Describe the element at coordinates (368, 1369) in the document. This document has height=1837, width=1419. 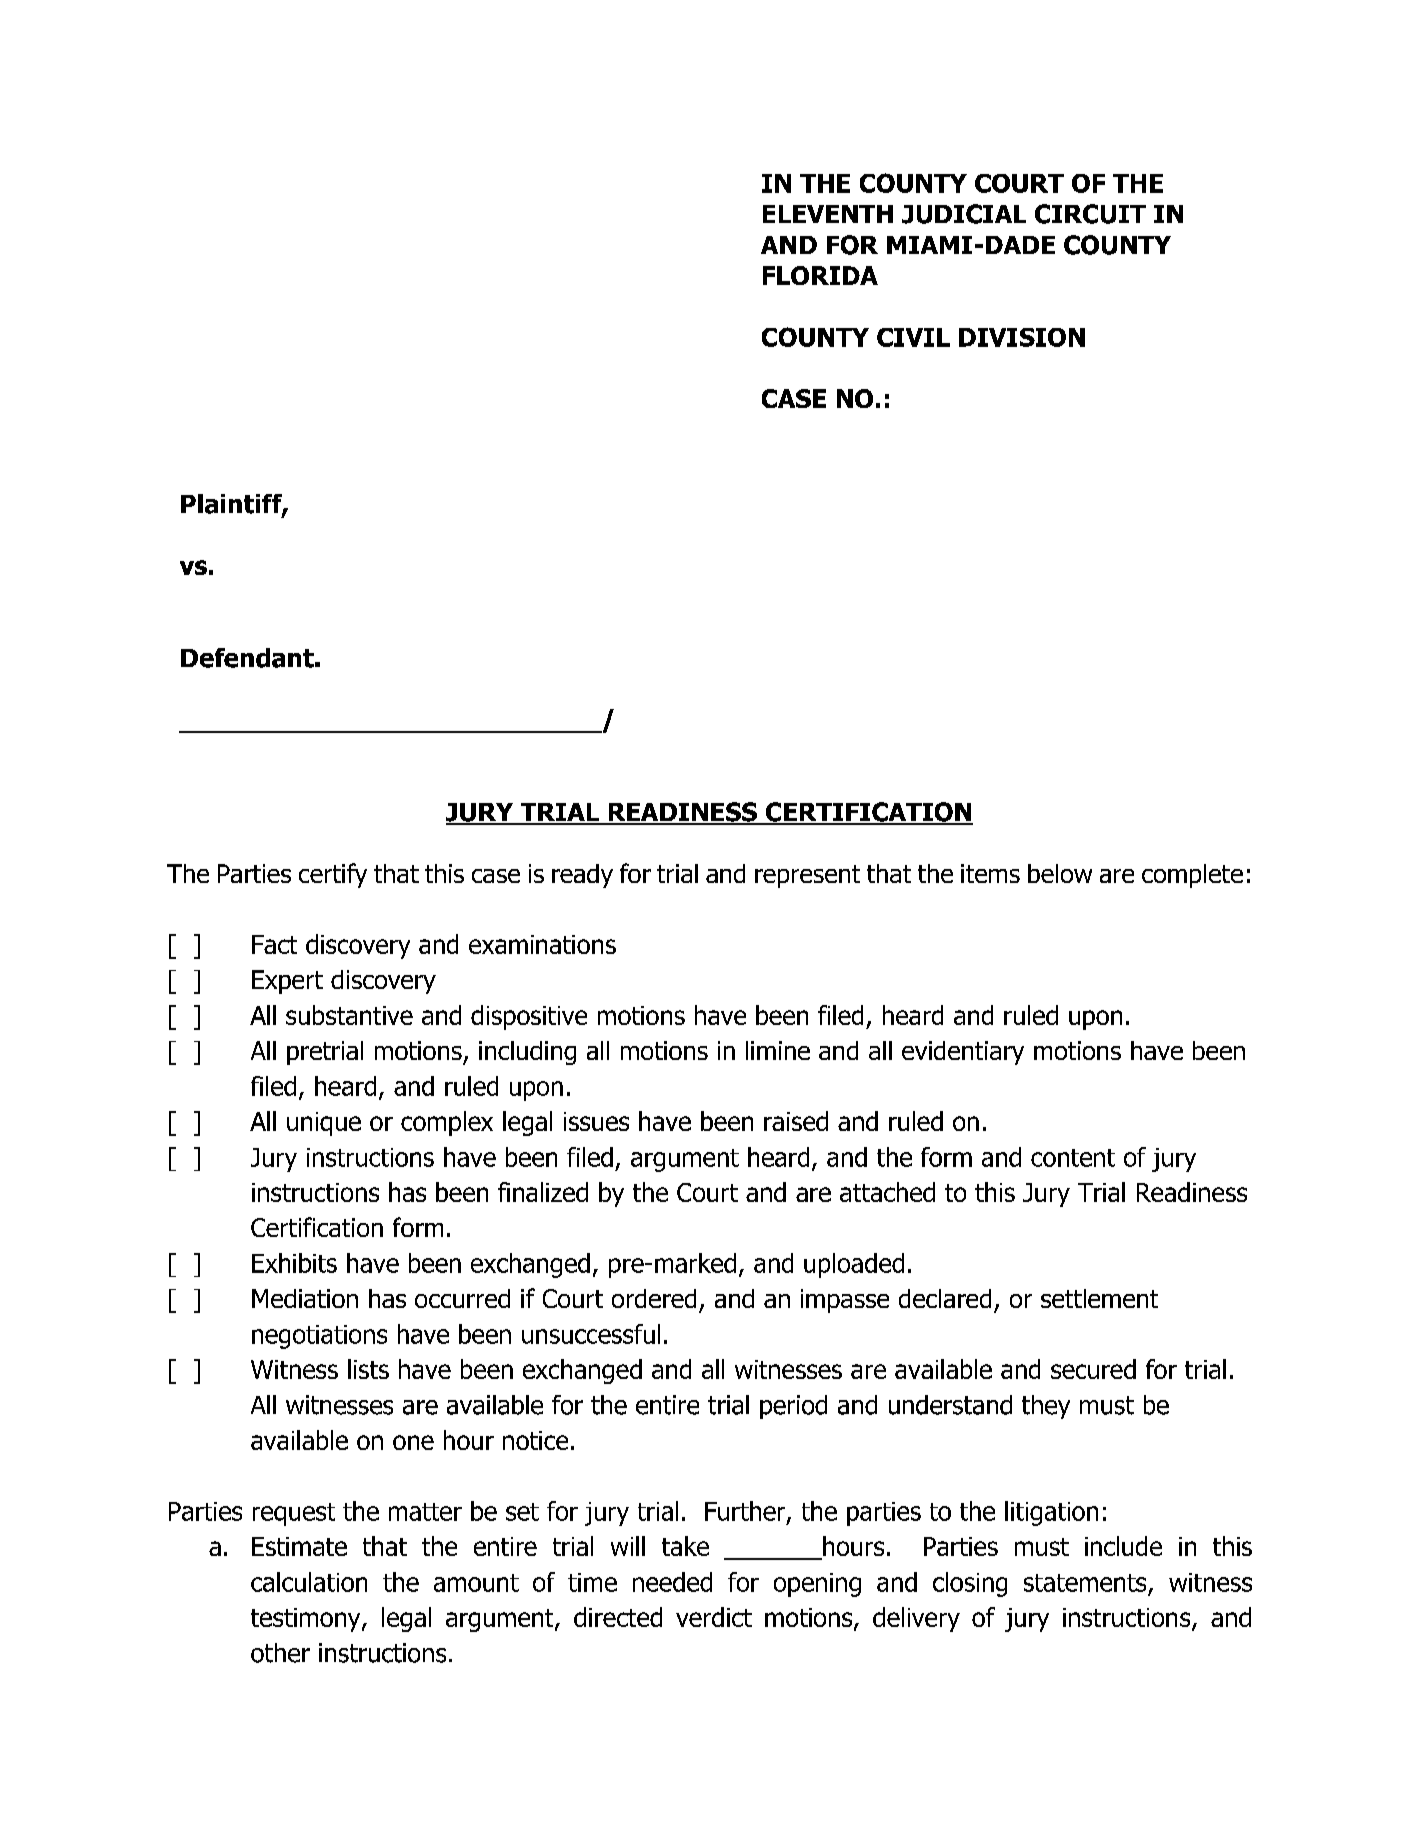
I see `lists` at that location.
